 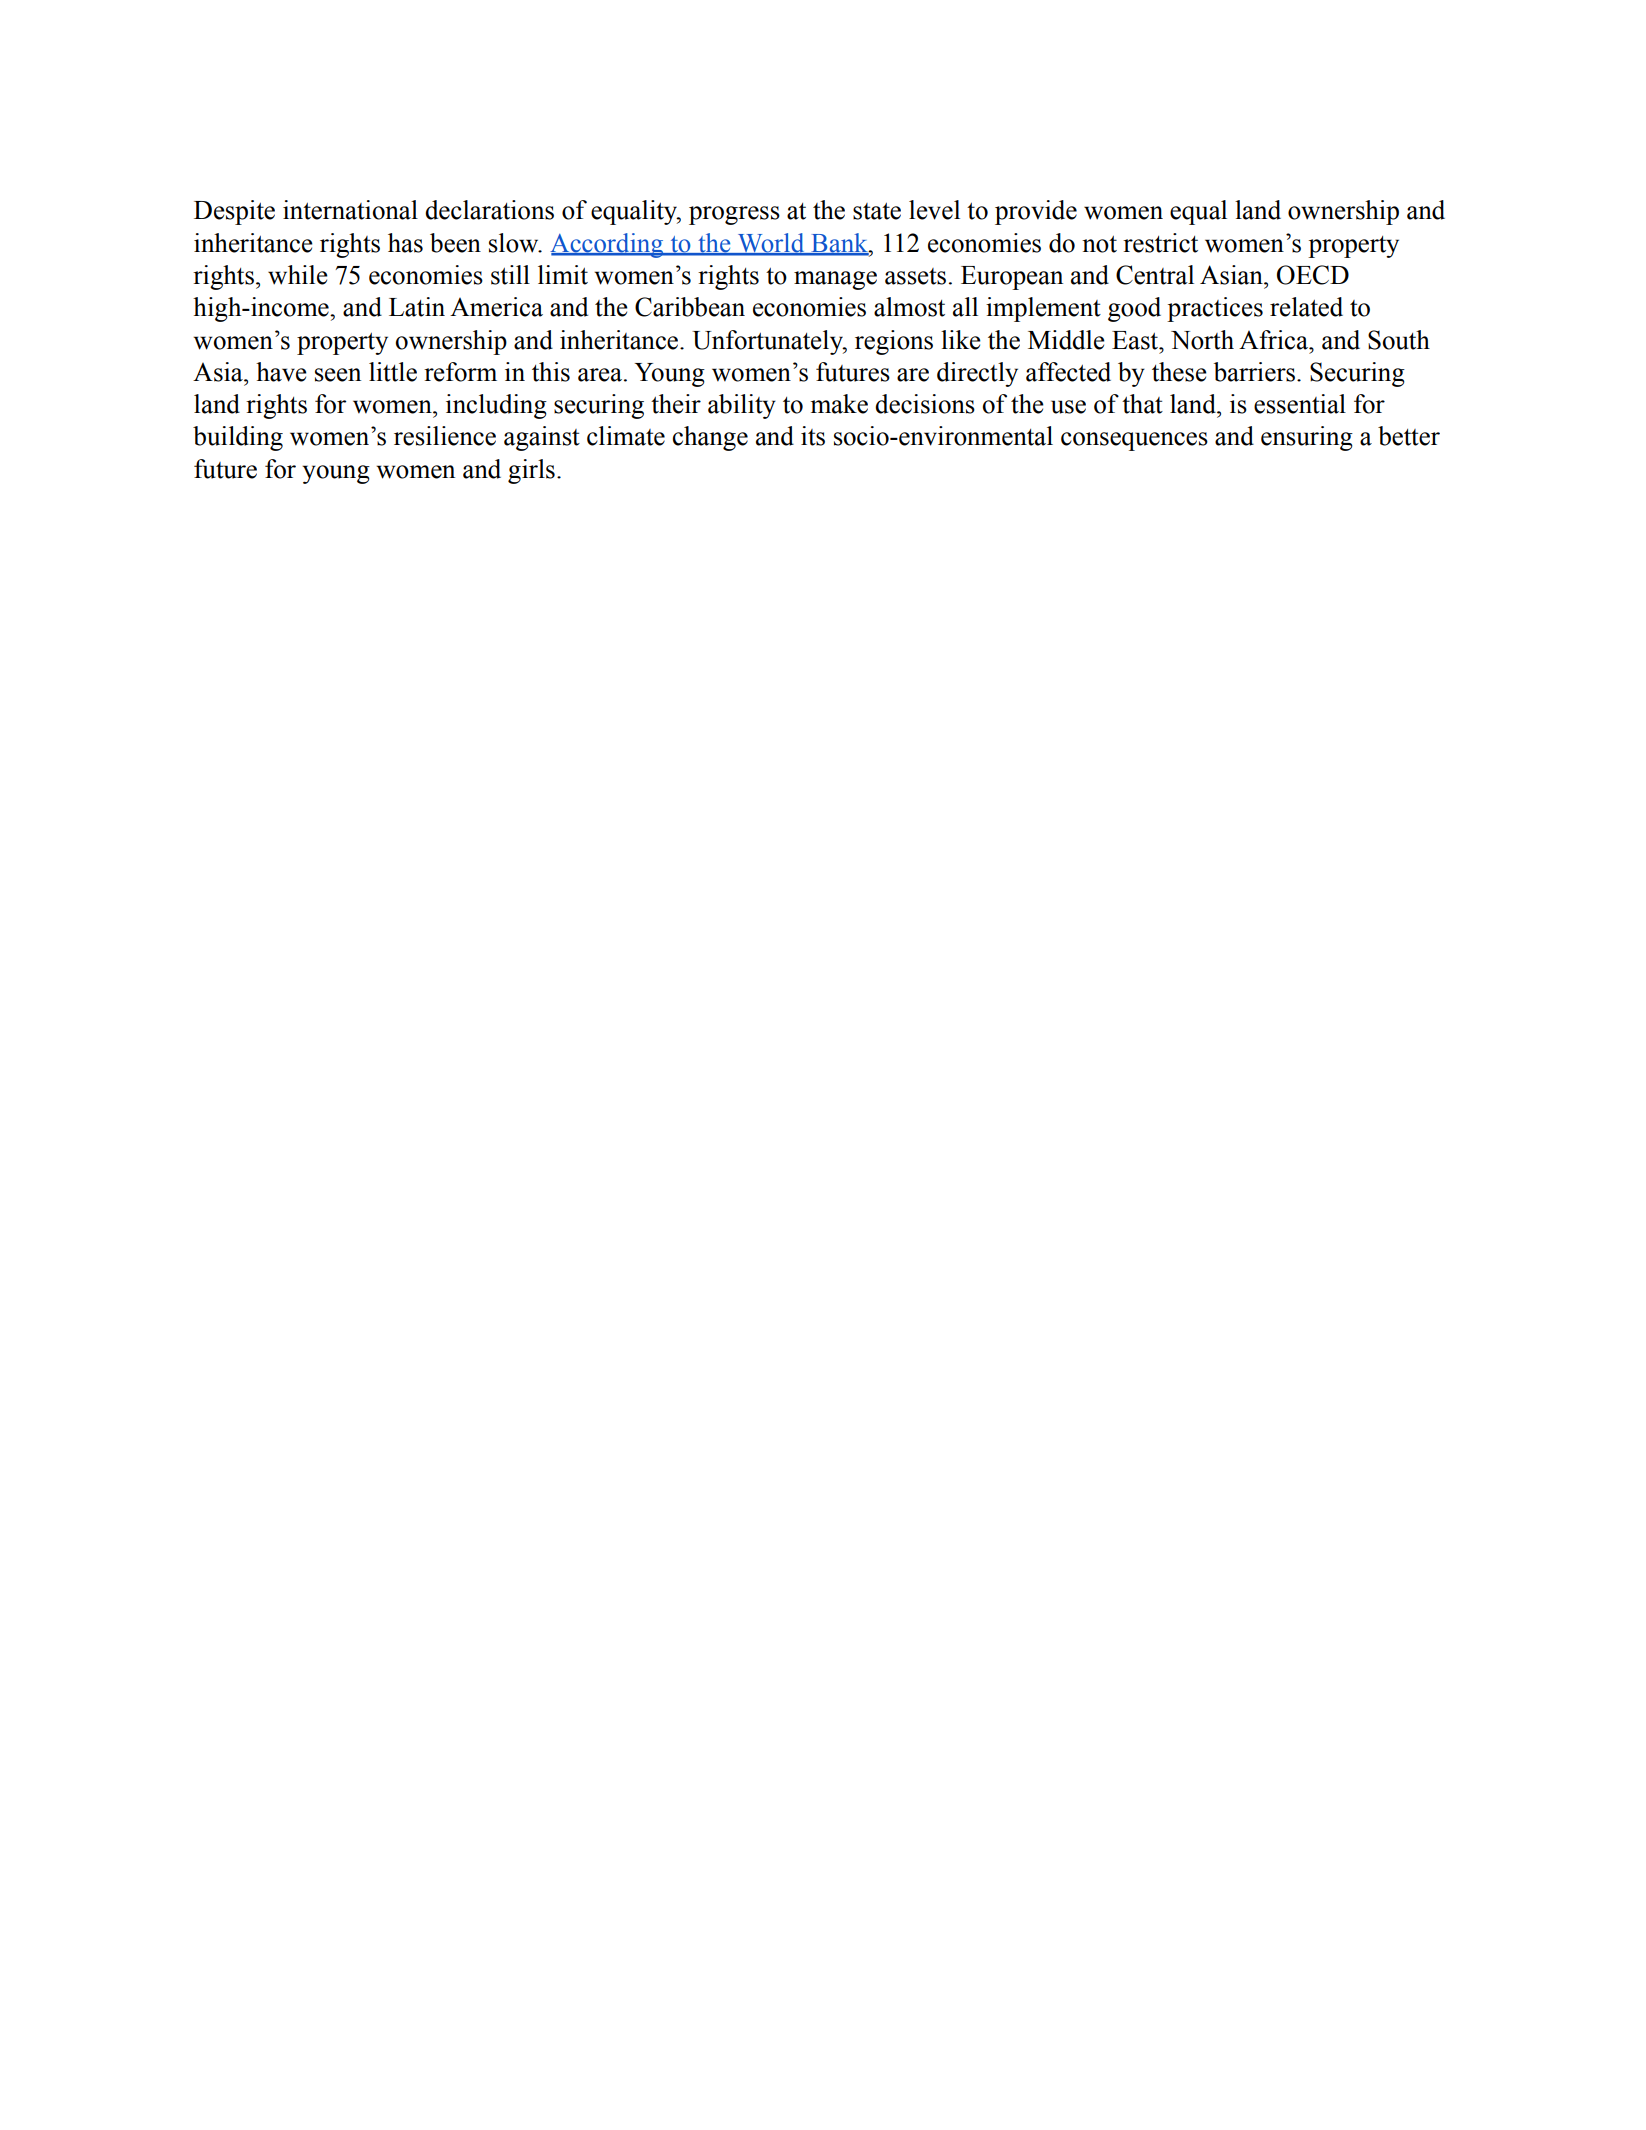 I want to click on seen, so click(x=338, y=375).
